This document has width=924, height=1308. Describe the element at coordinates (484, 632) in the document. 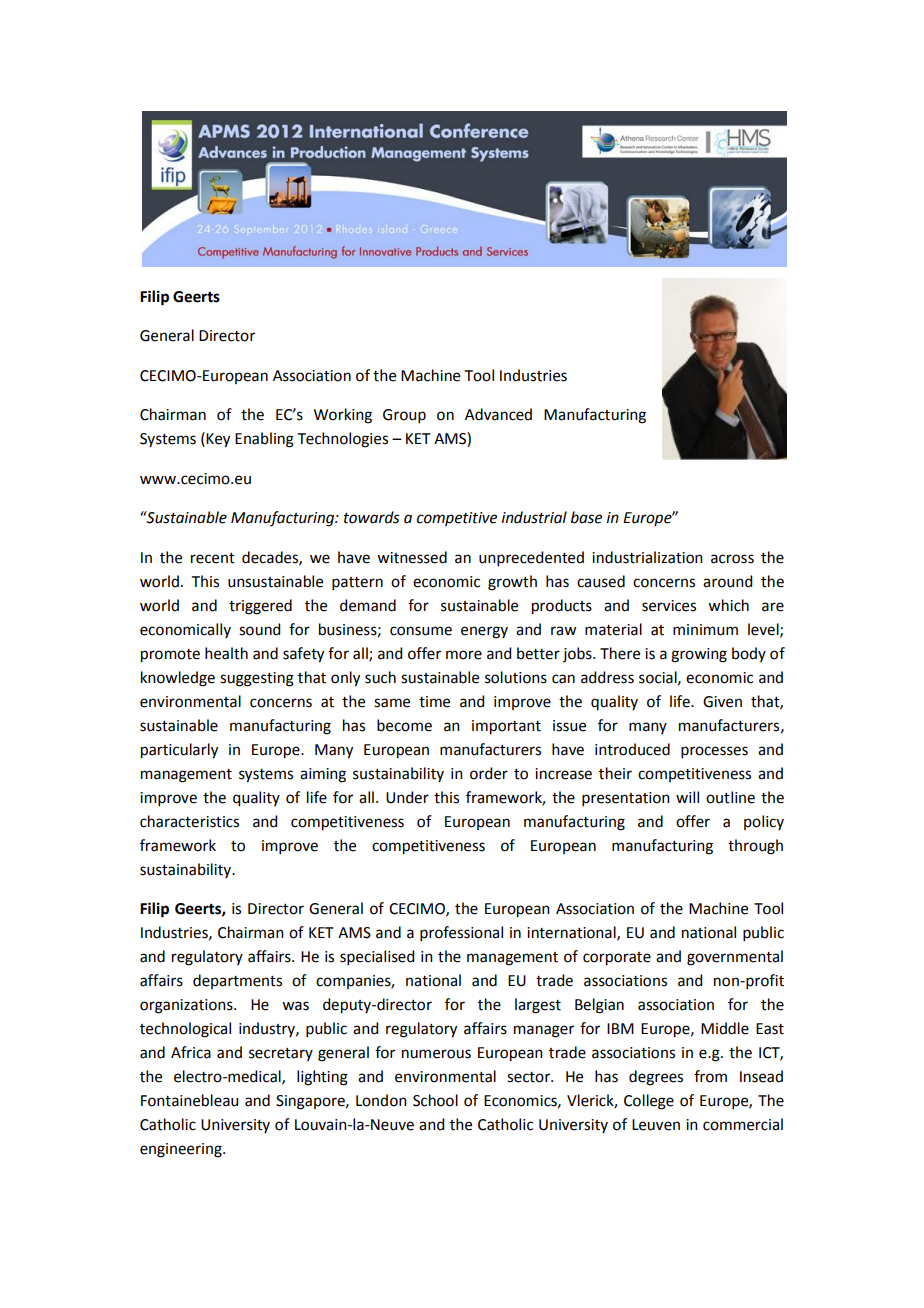

I see `energy` at that location.
